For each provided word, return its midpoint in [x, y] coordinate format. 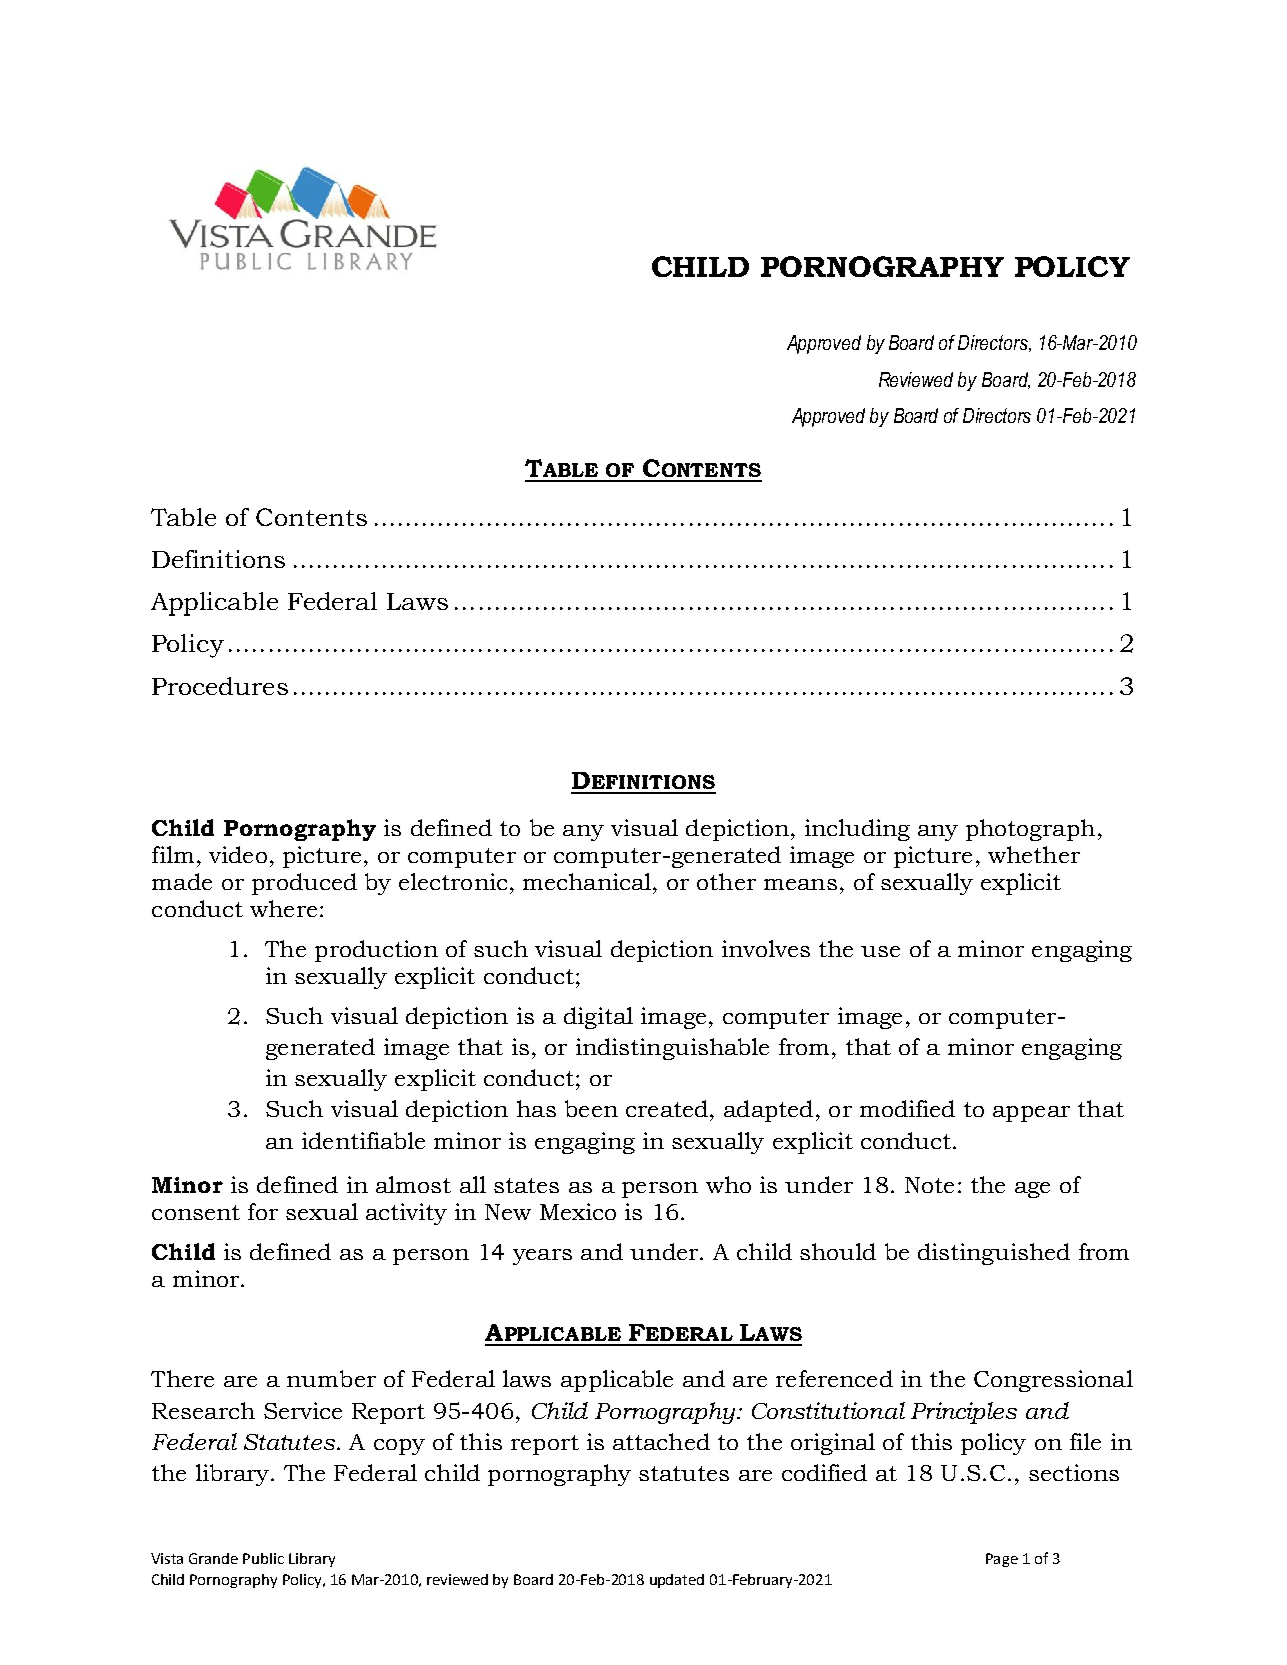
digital [598, 1018]
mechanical [588, 881]
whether [1034, 854]
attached [661, 1441]
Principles [964, 1413]
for [263, 1211]
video [238, 854]
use [880, 951]
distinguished [994, 1254]
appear [1031, 1114]
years [542, 1257]
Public [263, 1558]
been [591, 1108]
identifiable [363, 1140]
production [376, 951]
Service [303, 1410]
